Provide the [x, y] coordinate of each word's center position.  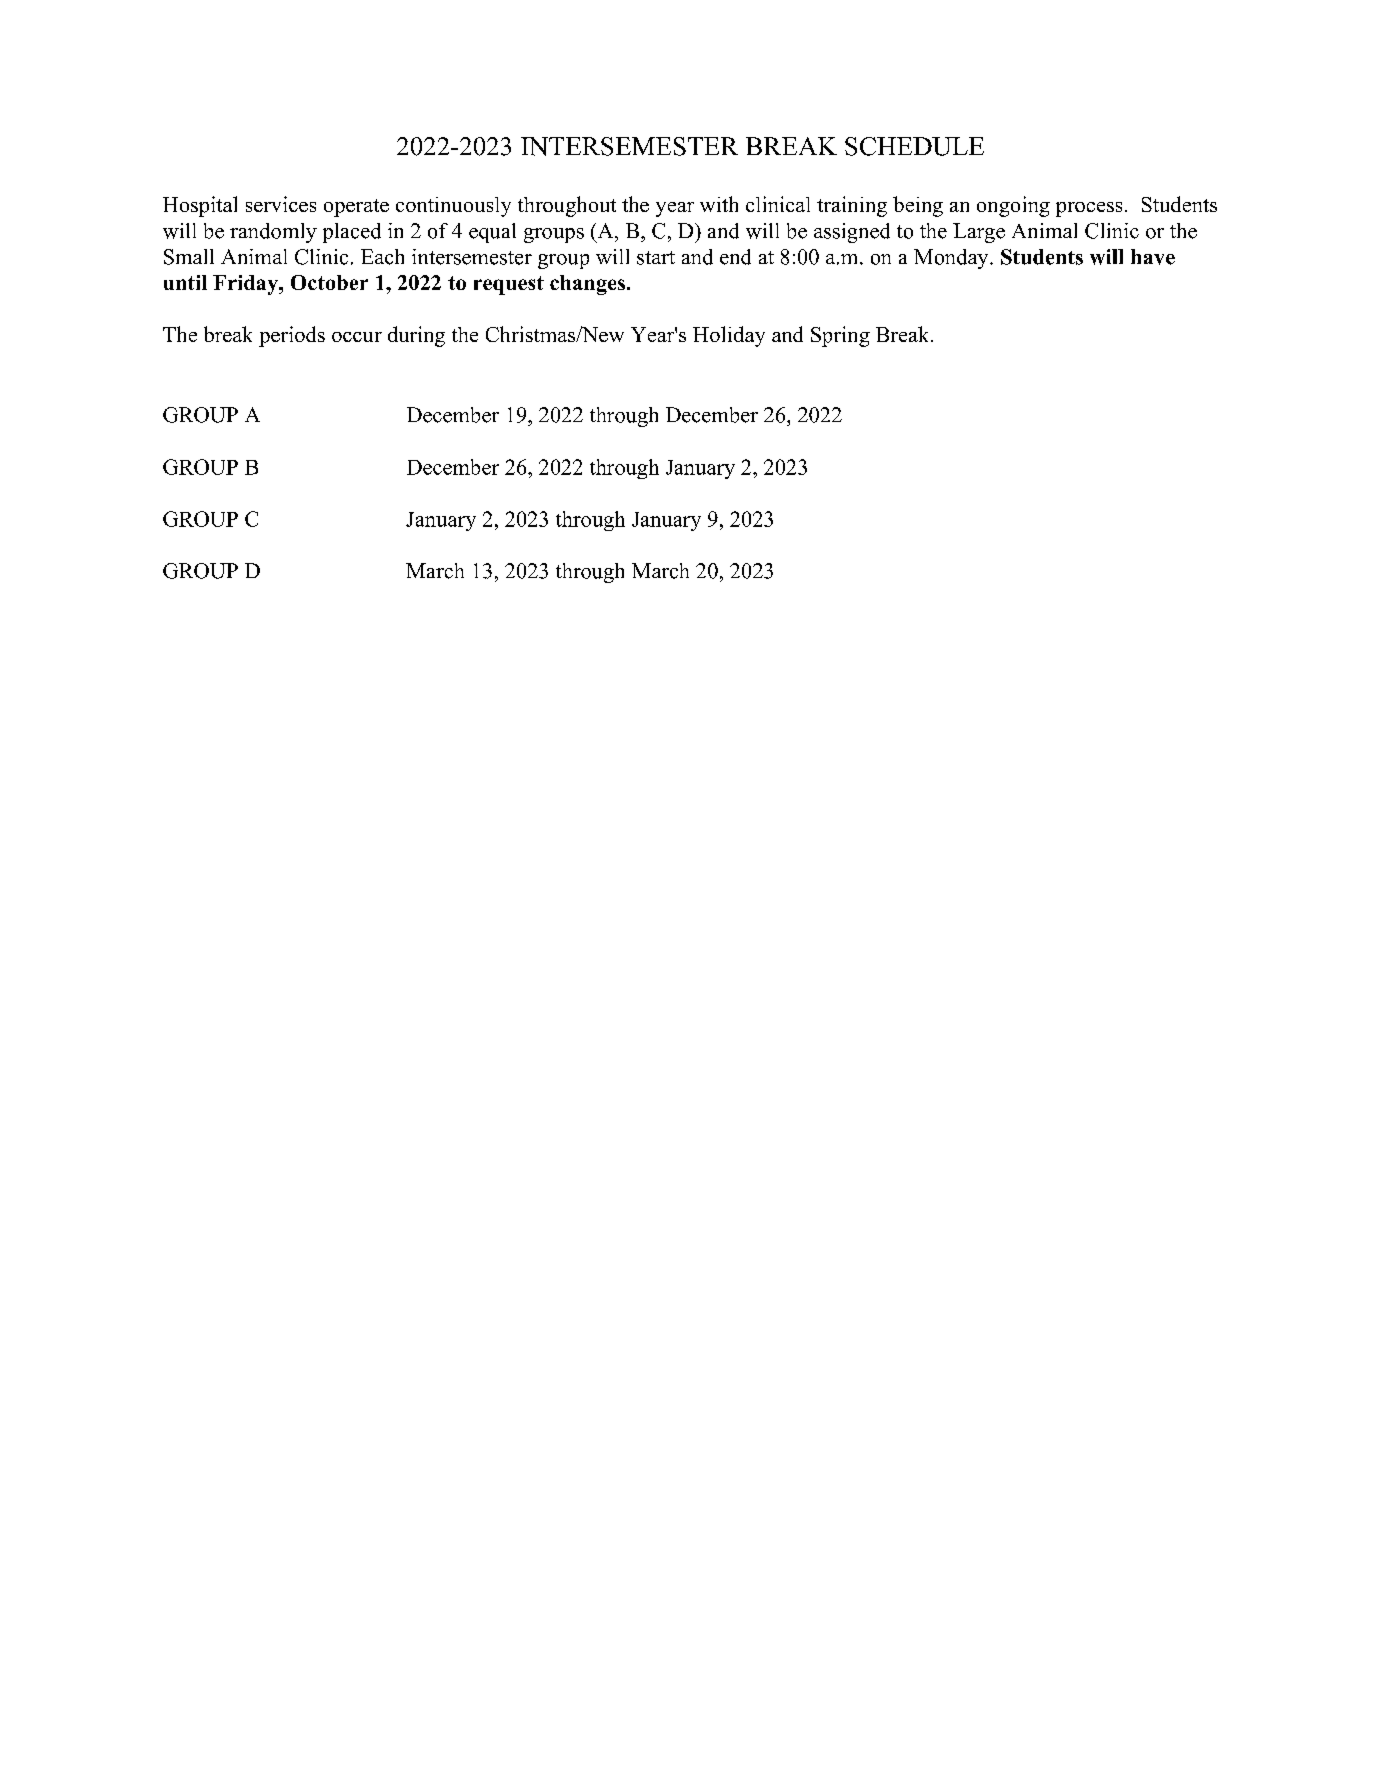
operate [356, 208]
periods [292, 336]
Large [979, 233]
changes [589, 285]
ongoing [1013, 206]
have [1153, 257]
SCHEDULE [914, 146]
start [656, 258]
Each [382, 257]
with [719, 204]
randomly [273, 233]
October [329, 282]
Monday [952, 259]
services [281, 204]
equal [492, 233]
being [918, 206]
